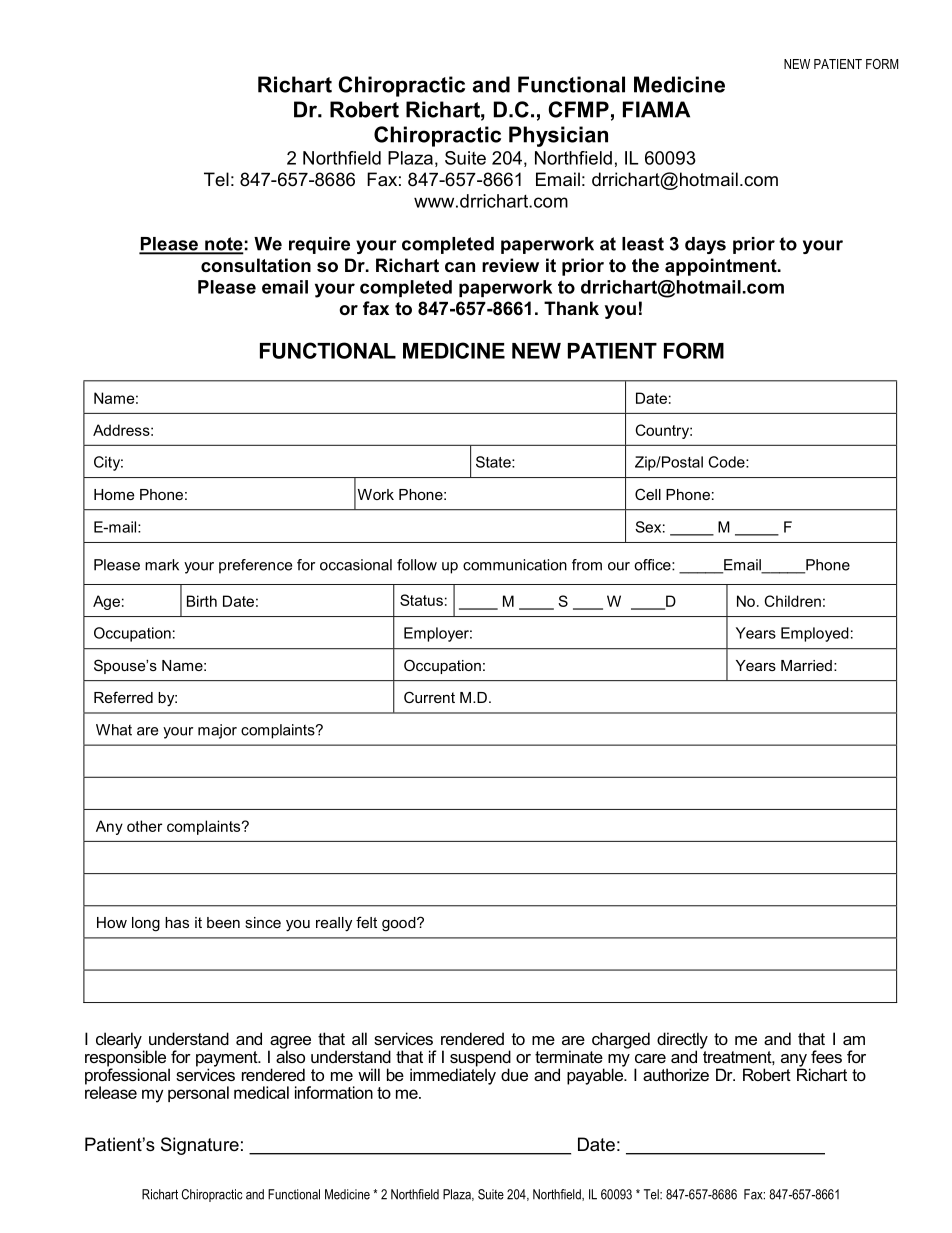 This image has width=952, height=1233. Describe the element at coordinates (705, 245) in the image. I see `days` at that location.
